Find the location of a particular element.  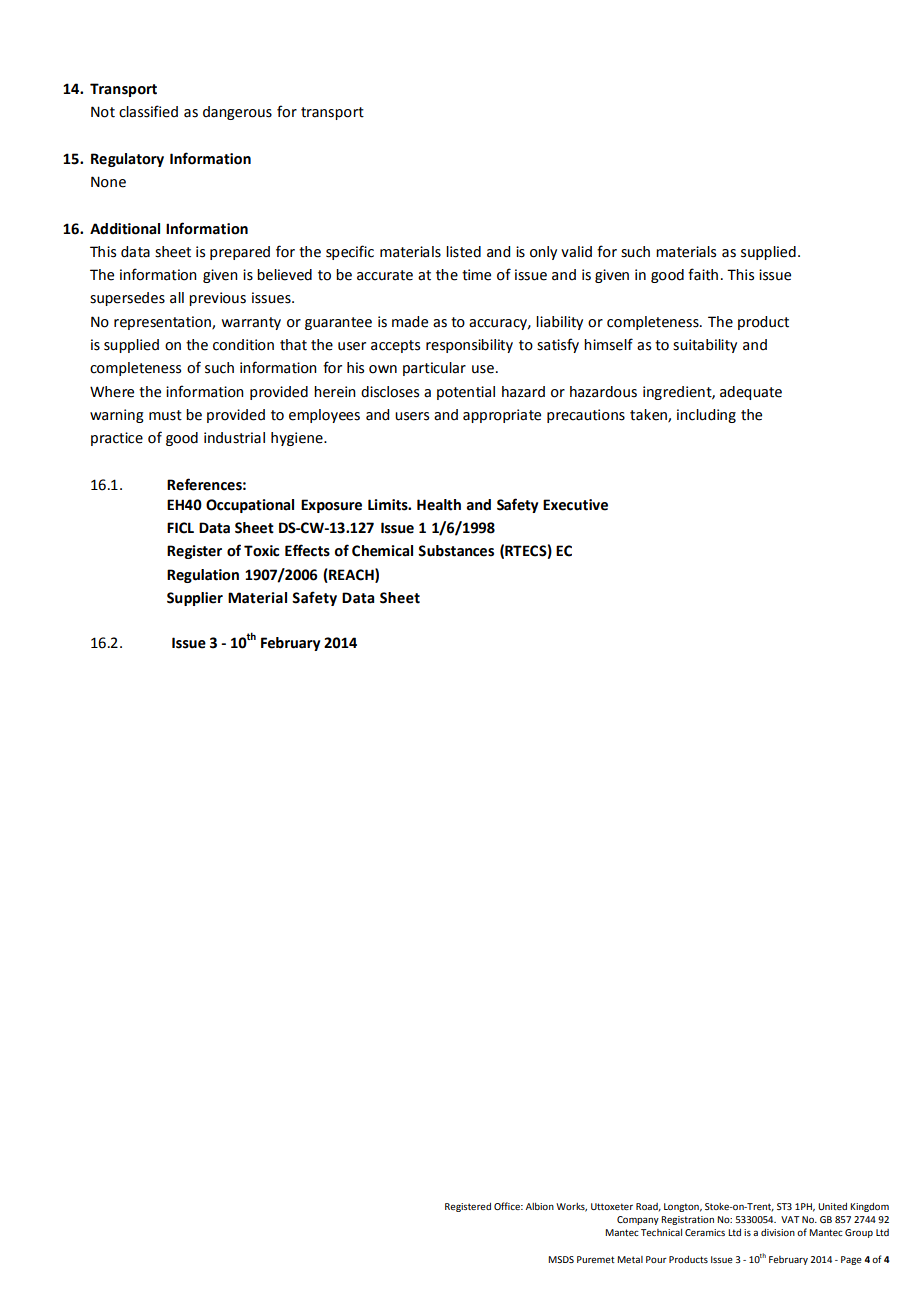

Metal is located at coordinates (630, 1259).
